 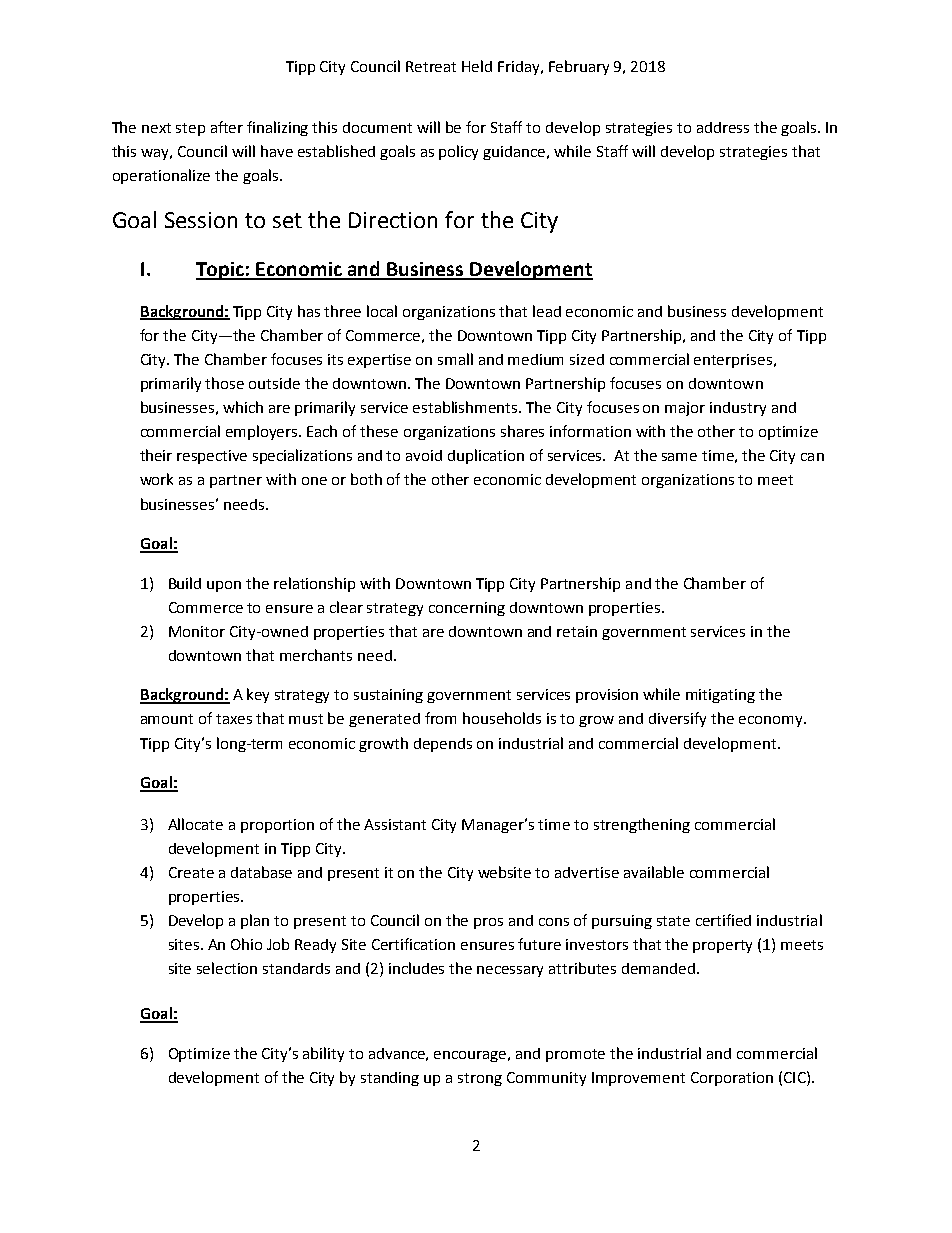 What do you see at coordinates (502, 718) in the image?
I see `households` at bounding box center [502, 718].
